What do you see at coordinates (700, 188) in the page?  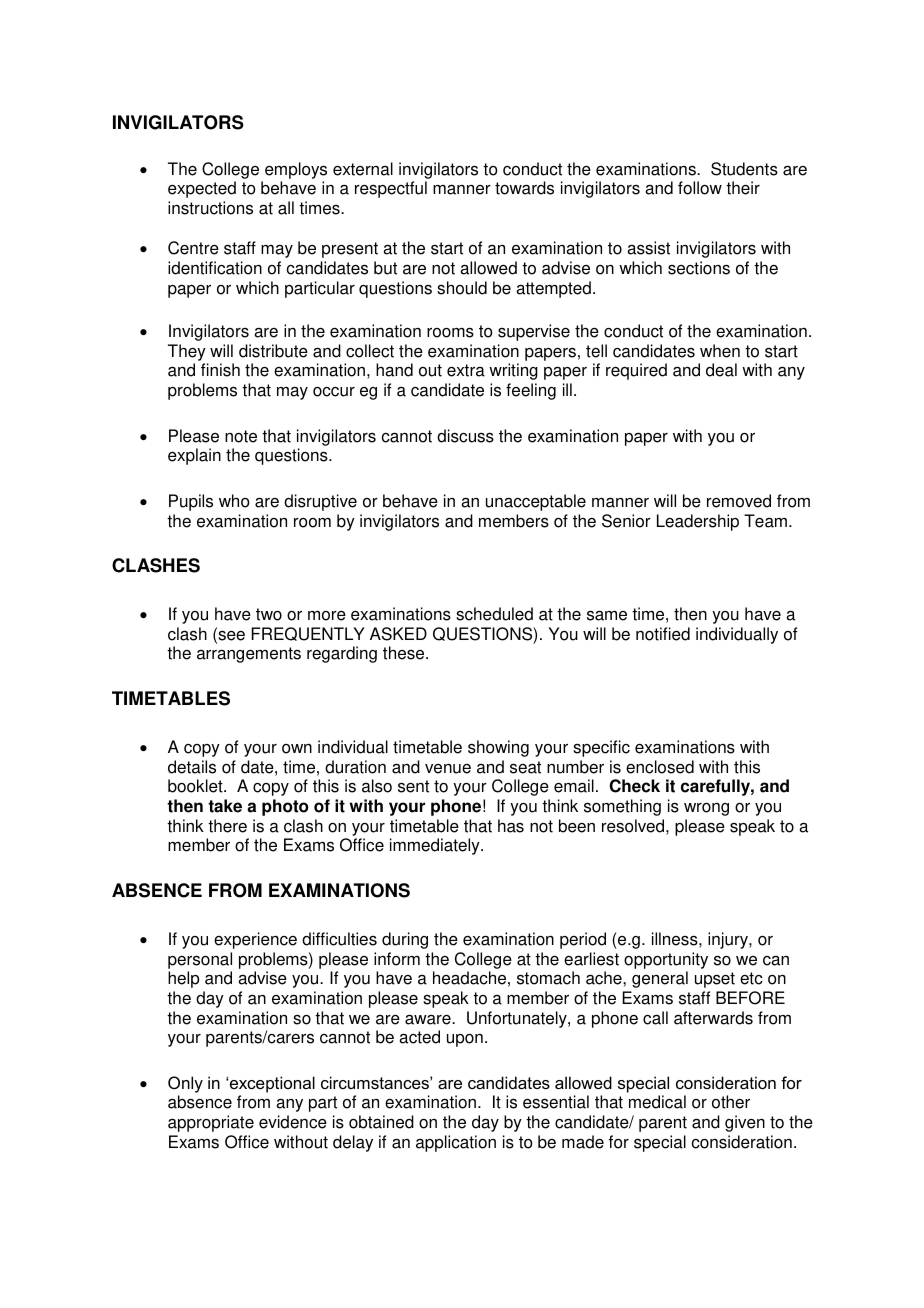 I see `follow` at bounding box center [700, 188].
